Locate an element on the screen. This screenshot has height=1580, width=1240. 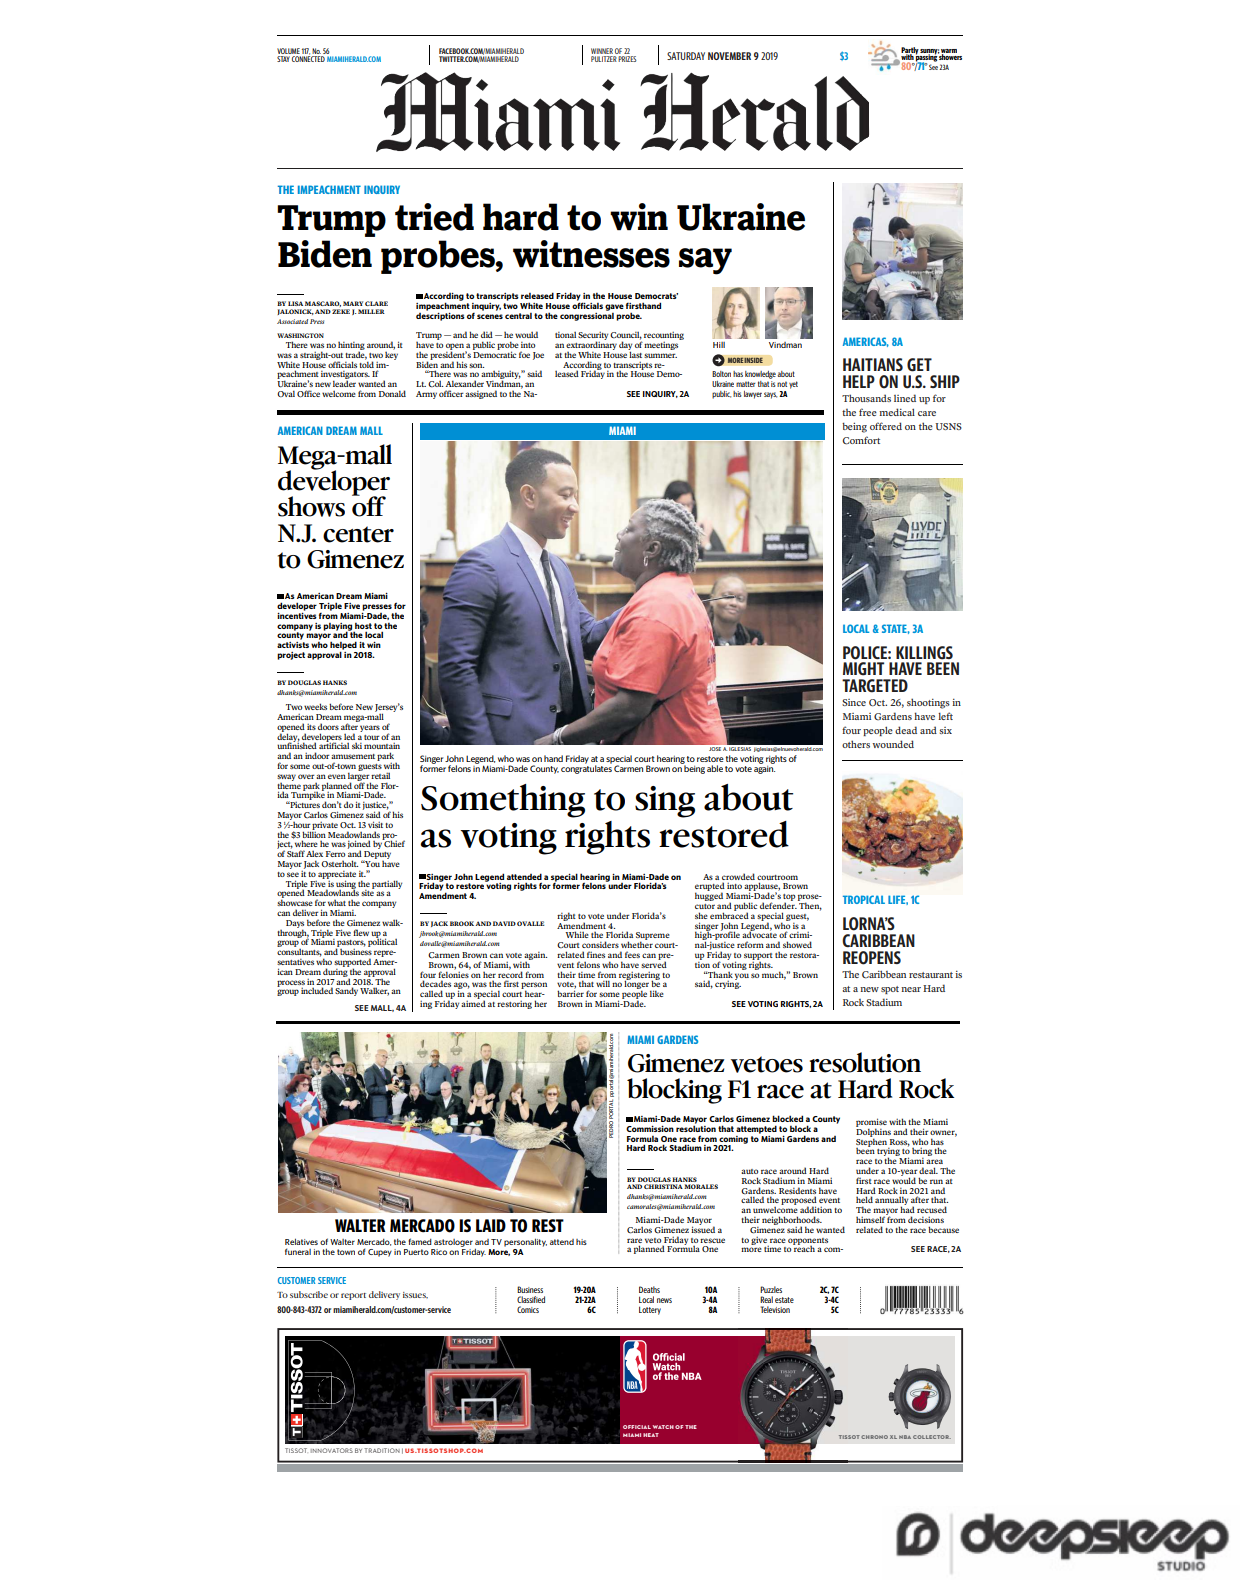
told is located at coordinates (366, 363).
